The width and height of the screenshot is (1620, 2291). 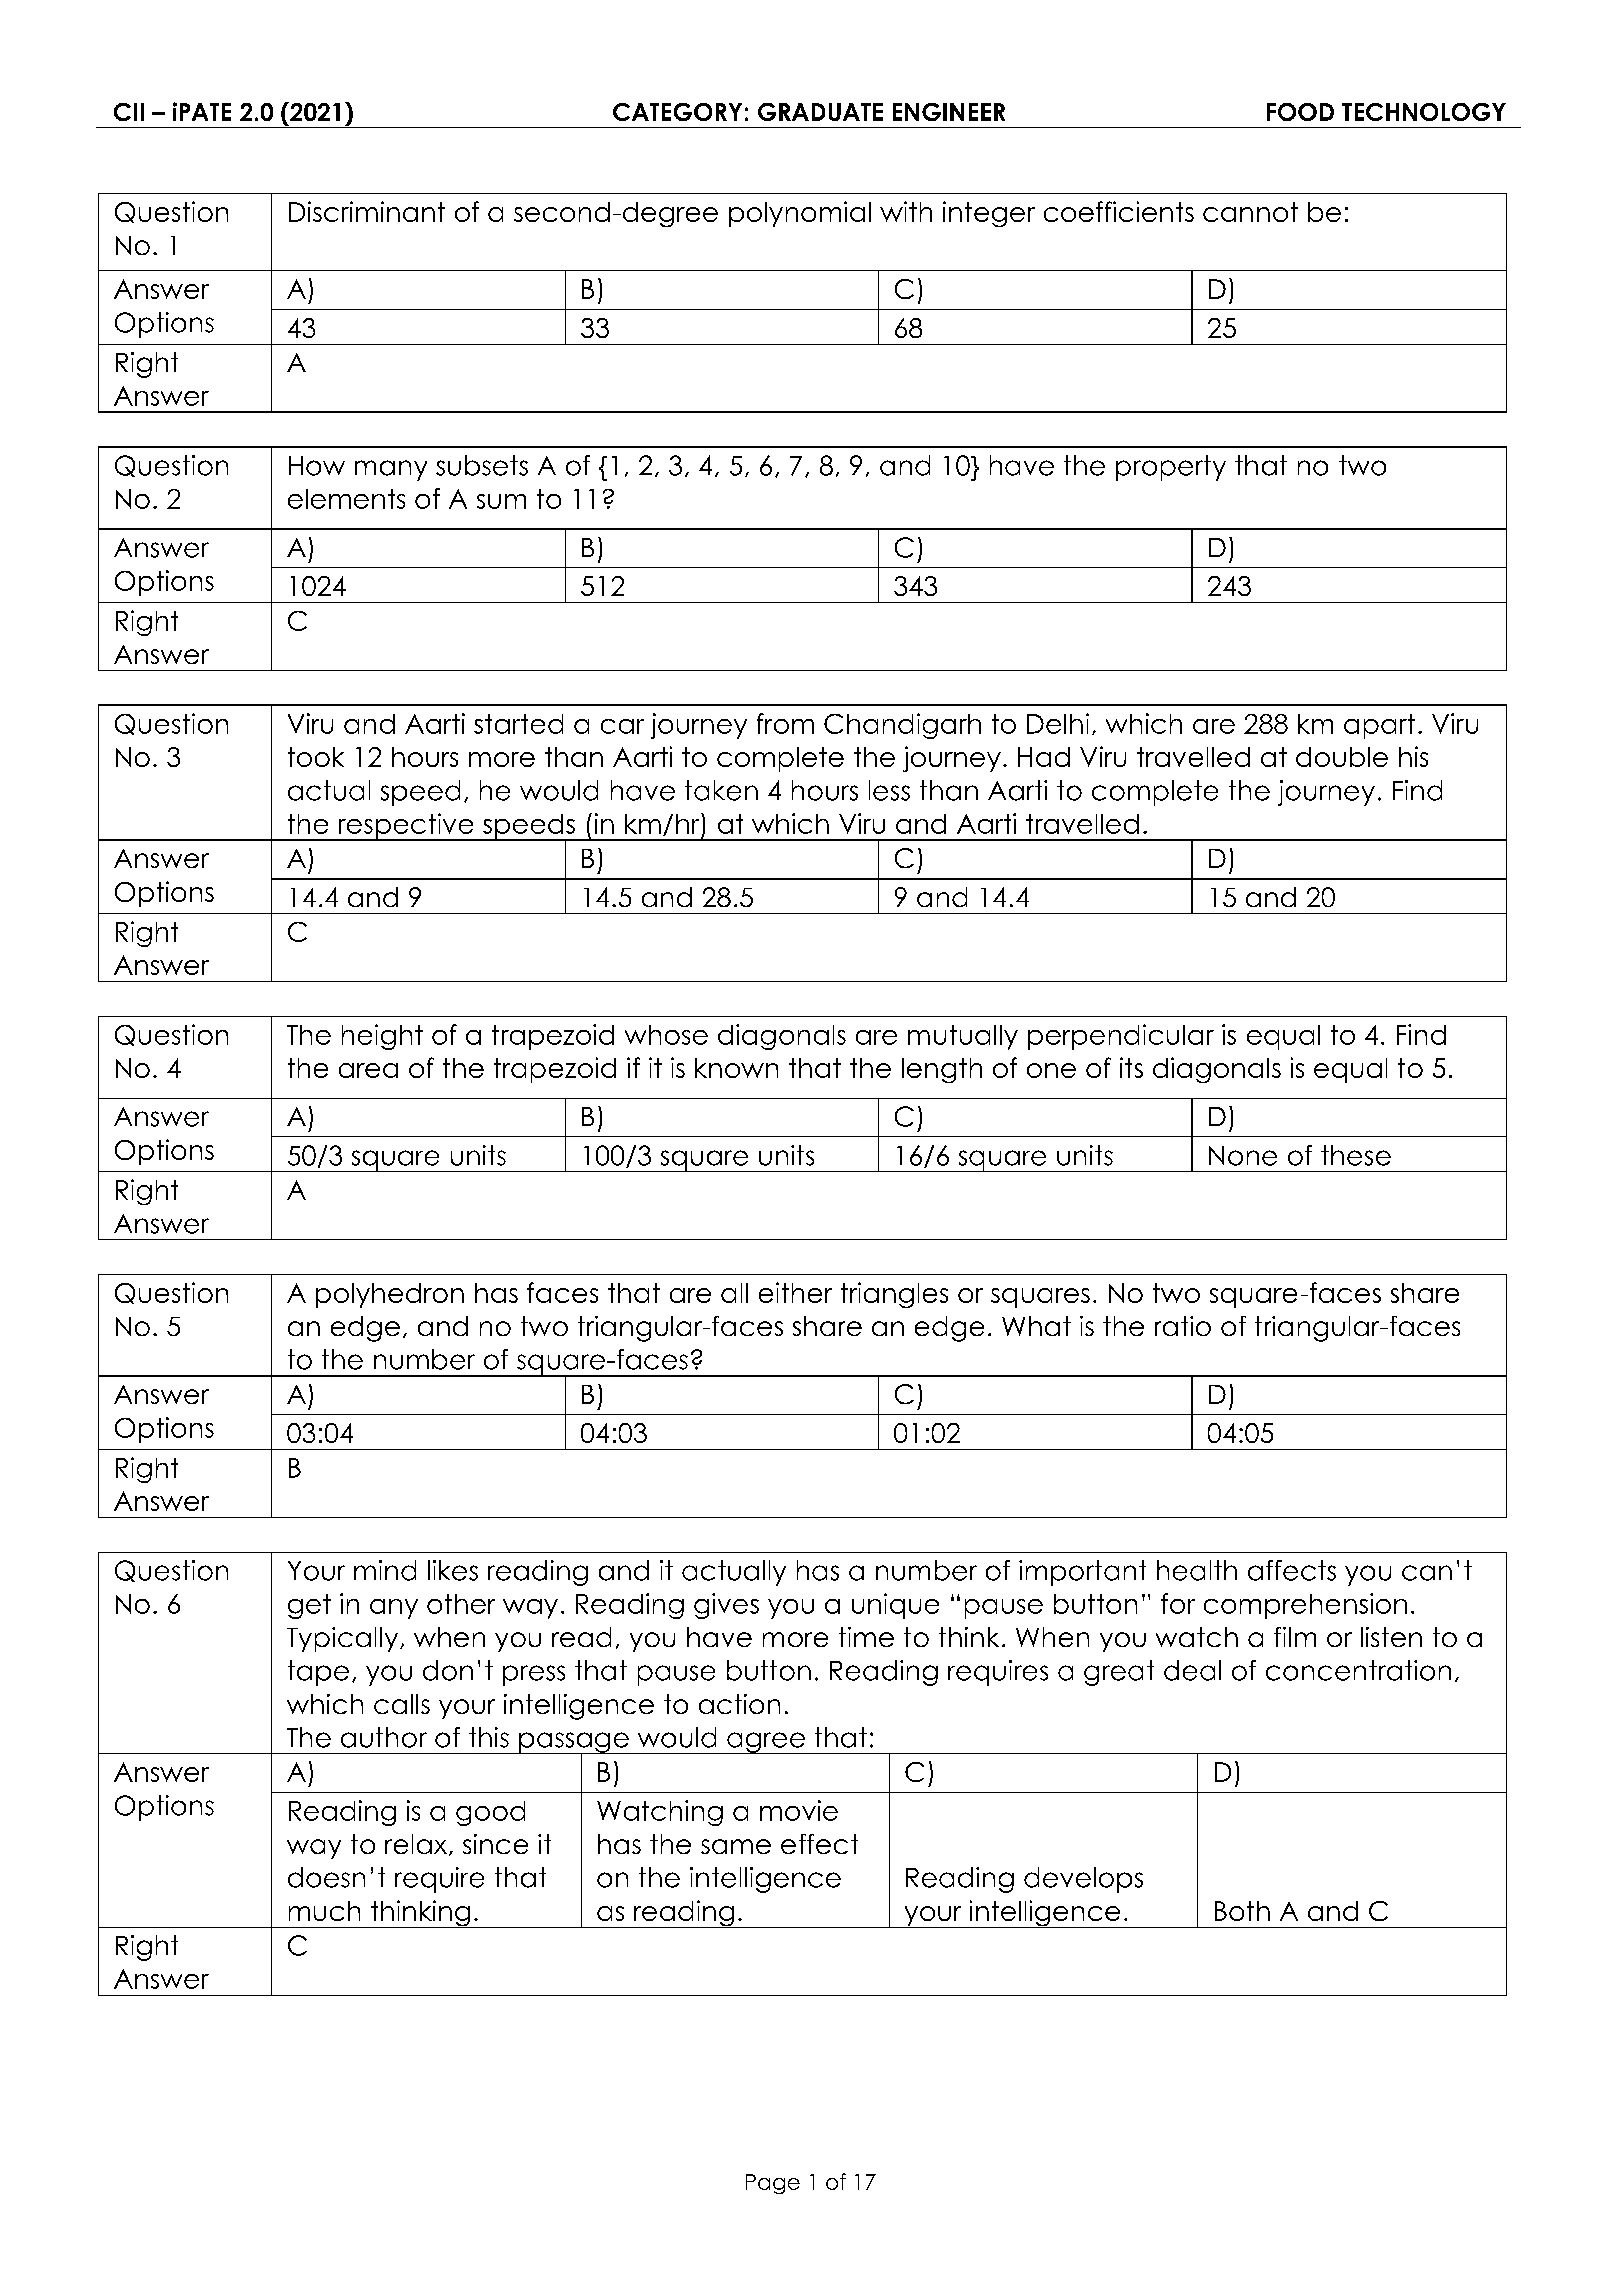 I want to click on polynomial, so click(x=800, y=214).
